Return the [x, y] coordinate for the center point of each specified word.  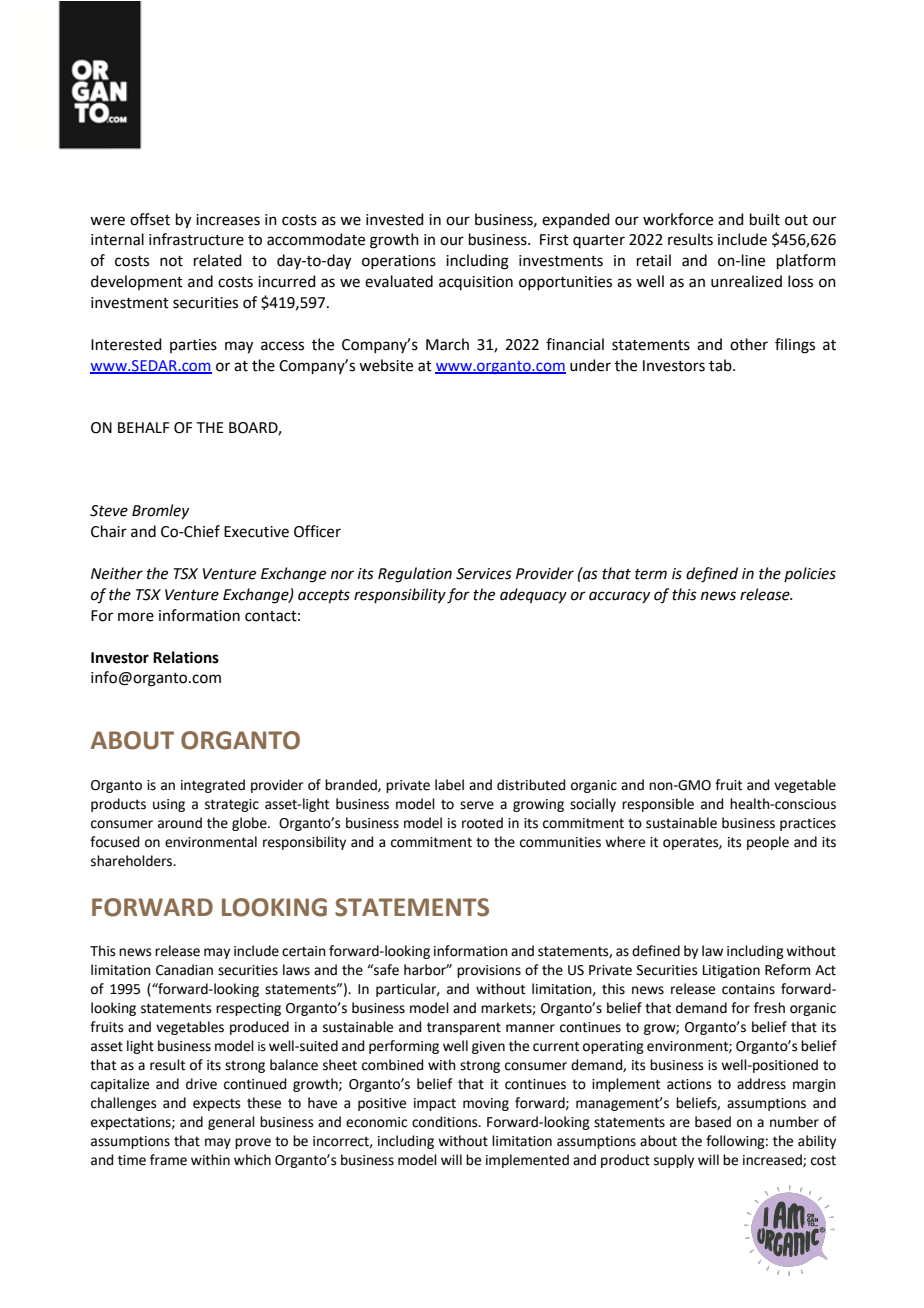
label [449, 785]
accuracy [619, 597]
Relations [186, 657]
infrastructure [196, 239]
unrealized [746, 281]
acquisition [476, 283]
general [231, 1123]
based [713, 1122]
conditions [446, 1122]
